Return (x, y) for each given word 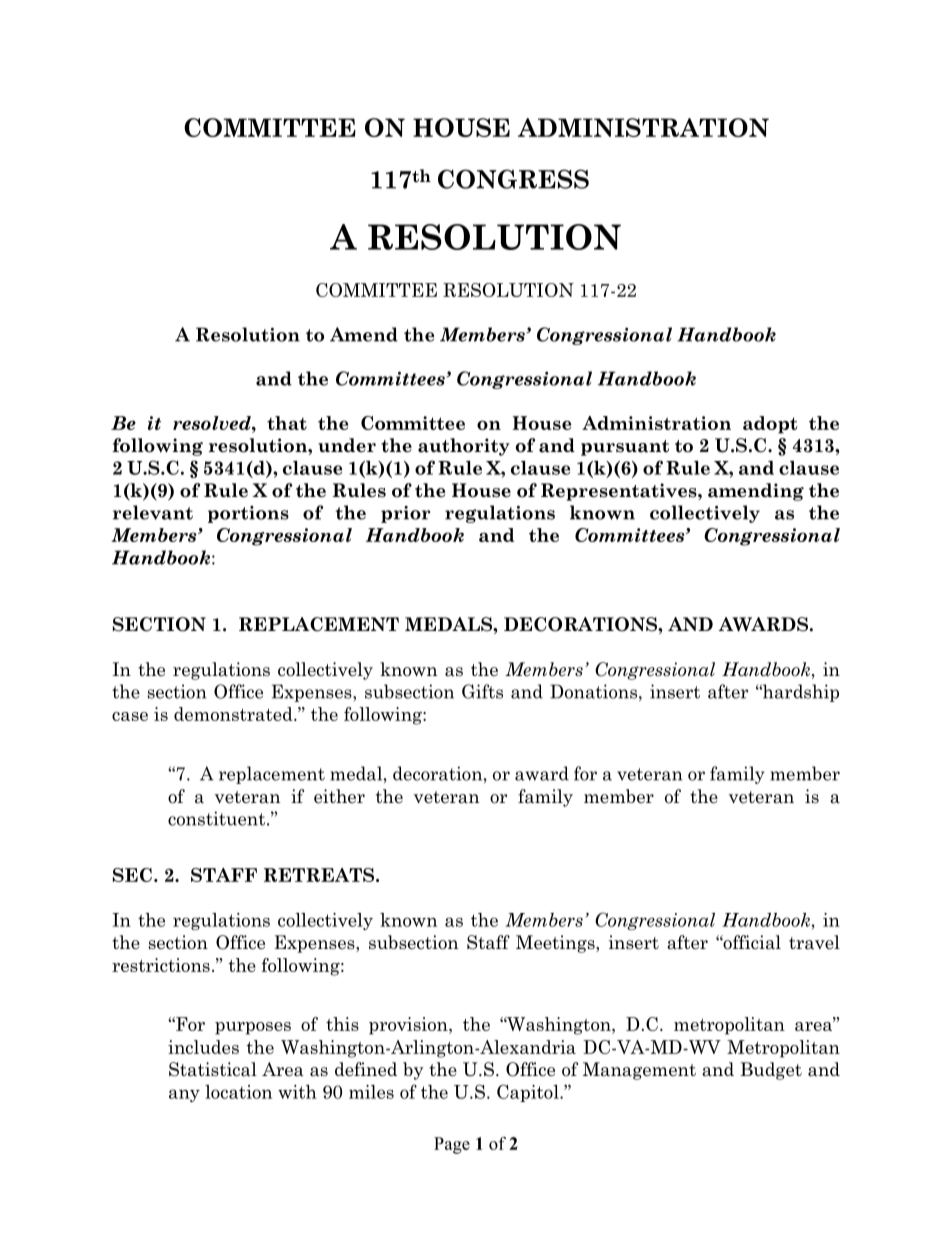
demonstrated (234, 714)
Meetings (556, 944)
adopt (770, 425)
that (287, 423)
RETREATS (320, 875)
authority (464, 447)
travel (814, 942)
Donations (593, 691)
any (184, 1095)
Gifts (482, 691)
